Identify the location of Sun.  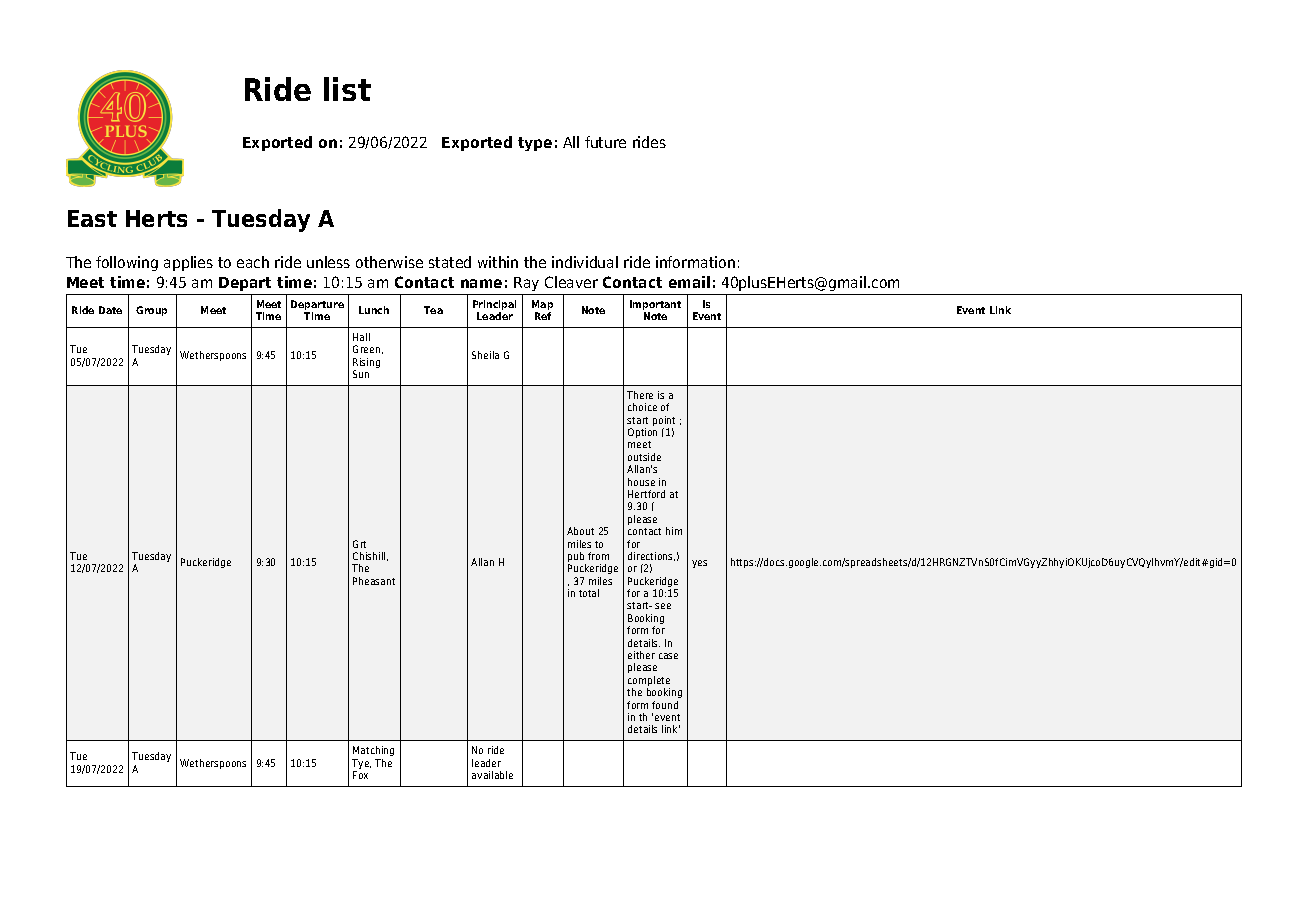
(361, 374).
